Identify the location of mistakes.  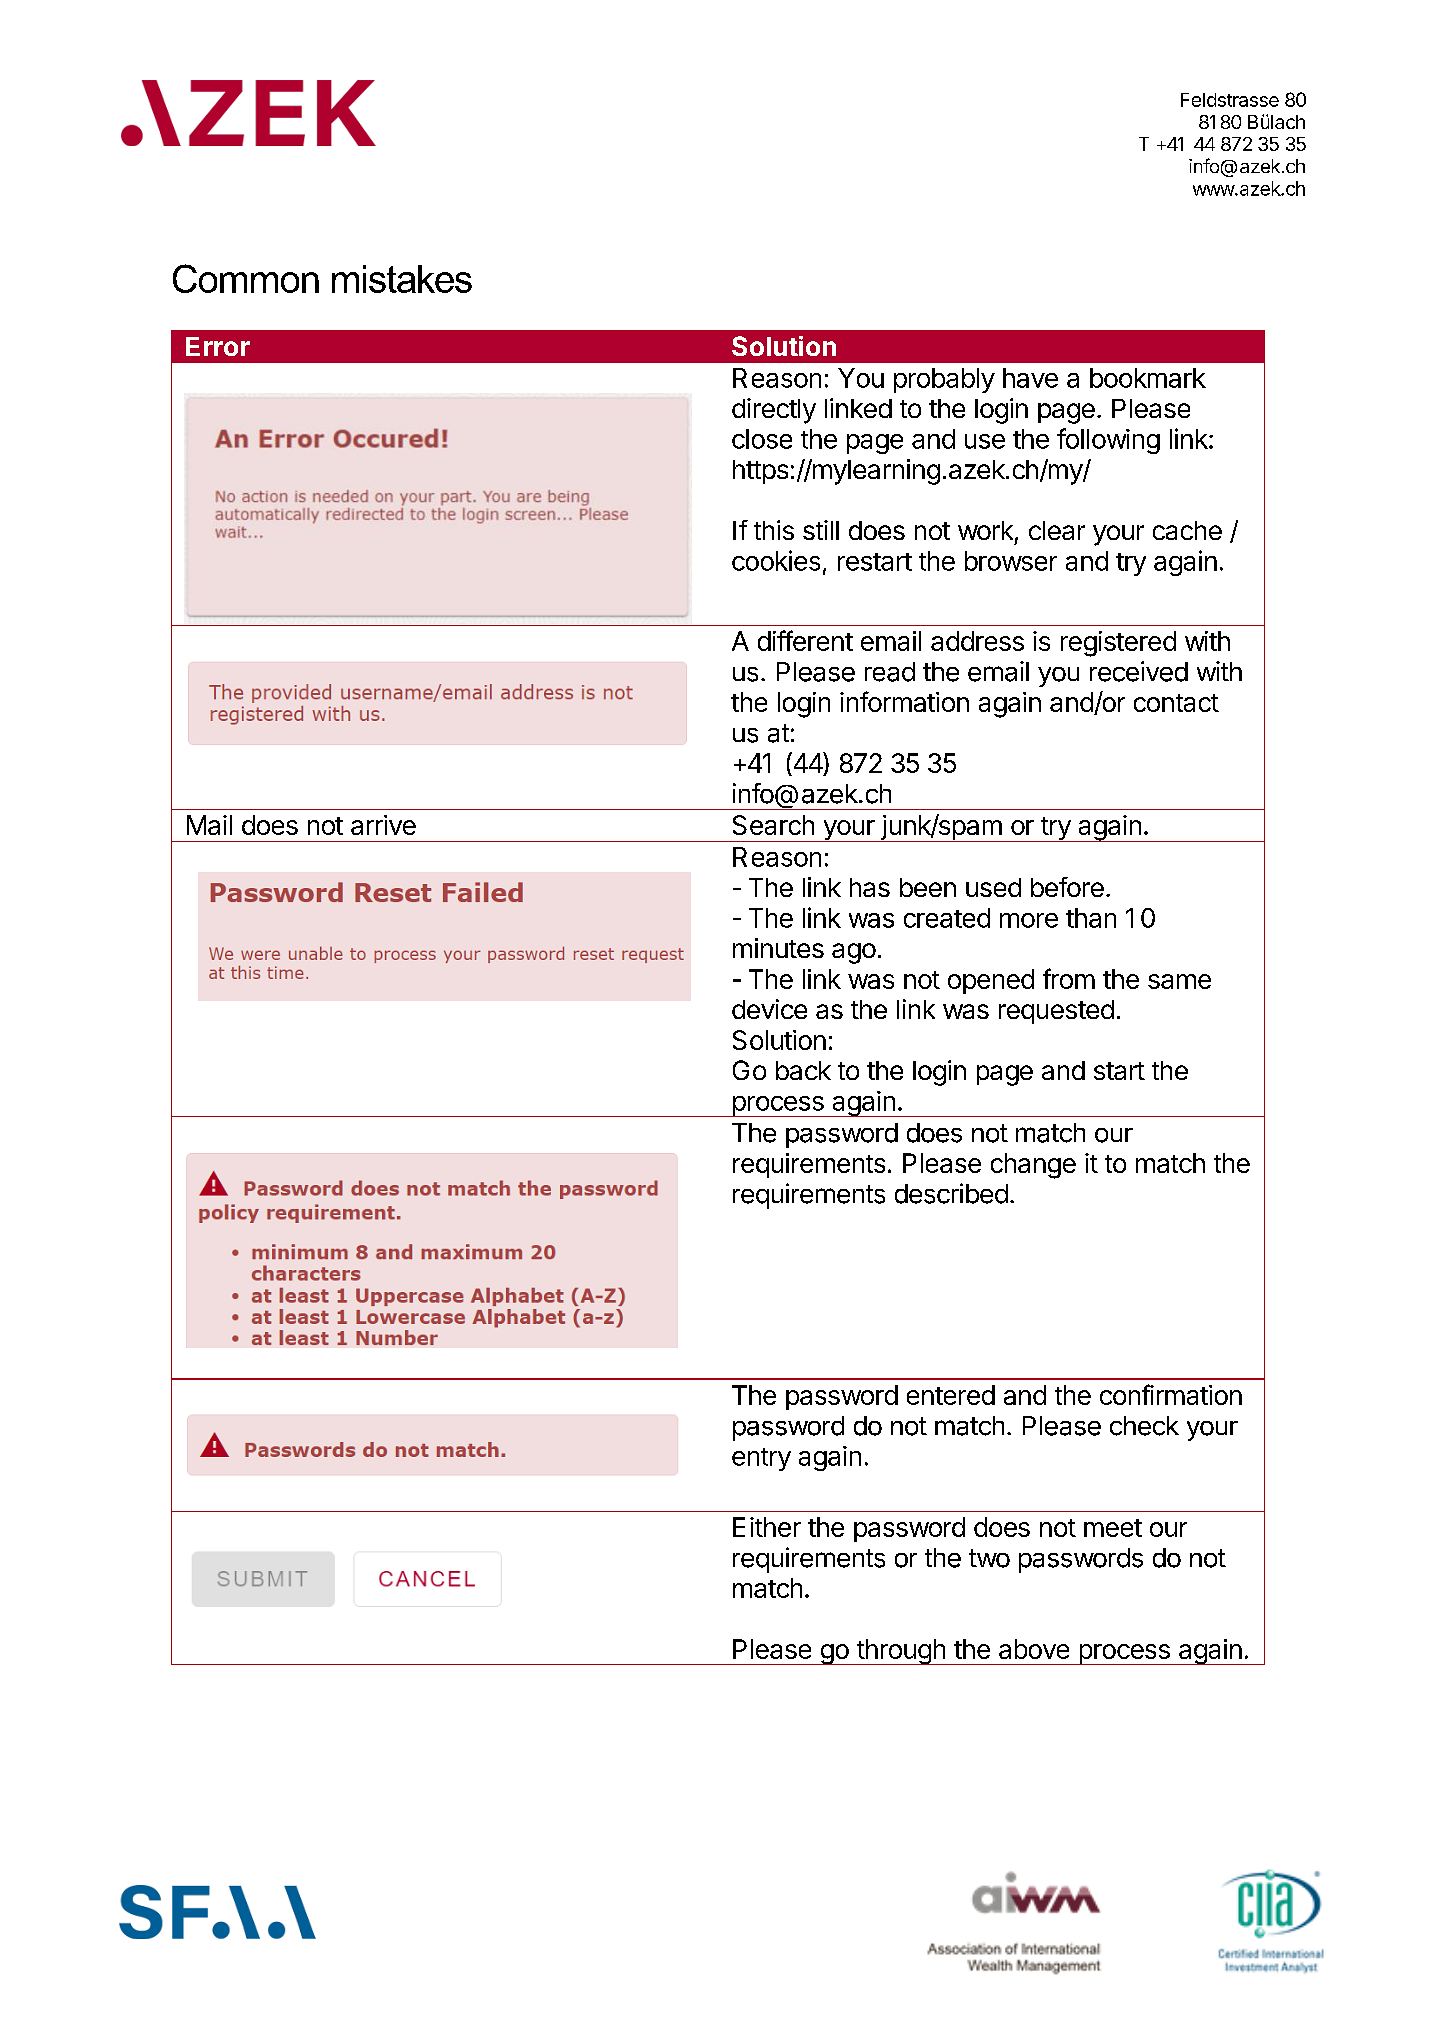
(402, 279).
